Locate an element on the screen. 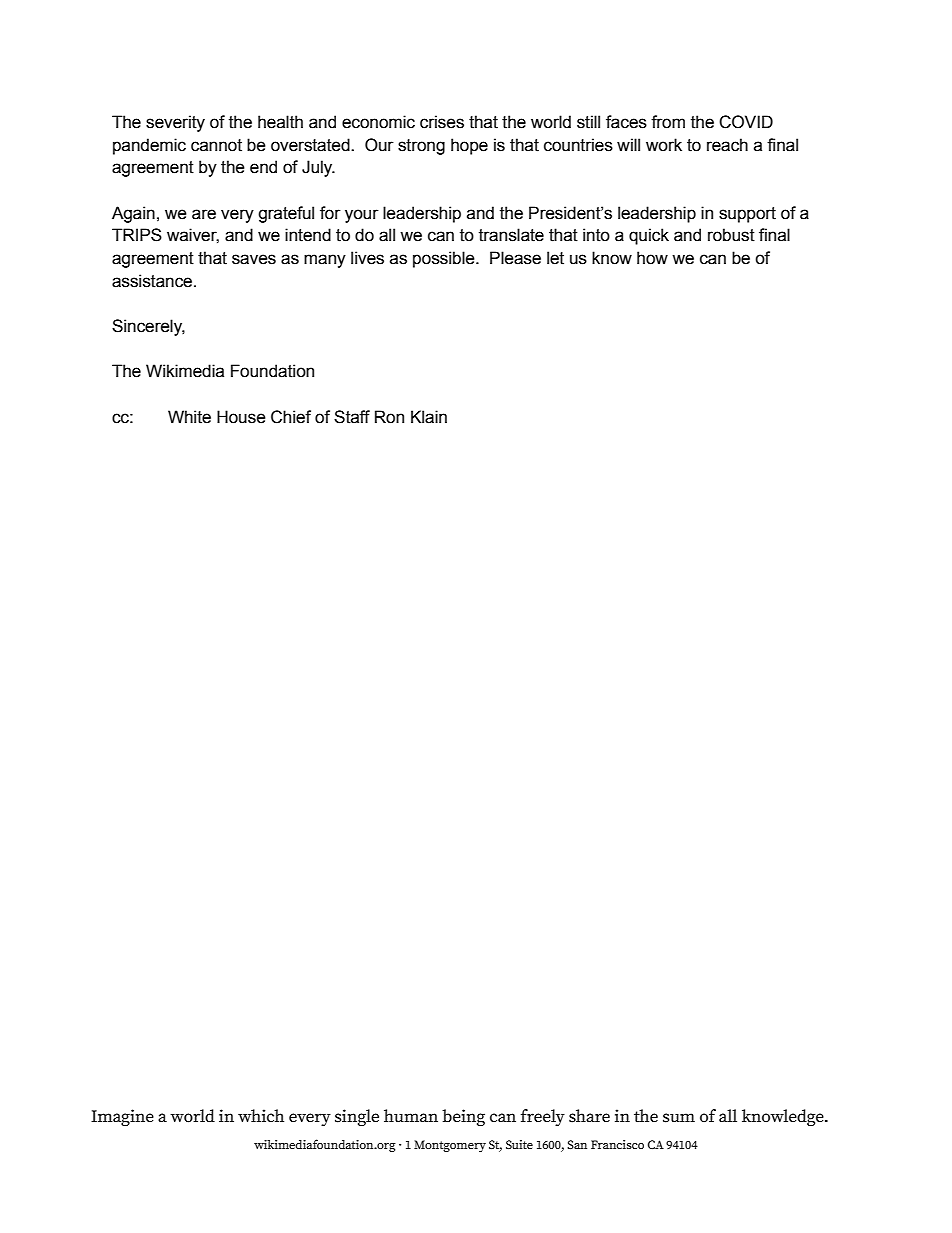 The height and width of the screenshot is (1233, 952). Klain is located at coordinates (429, 417).
